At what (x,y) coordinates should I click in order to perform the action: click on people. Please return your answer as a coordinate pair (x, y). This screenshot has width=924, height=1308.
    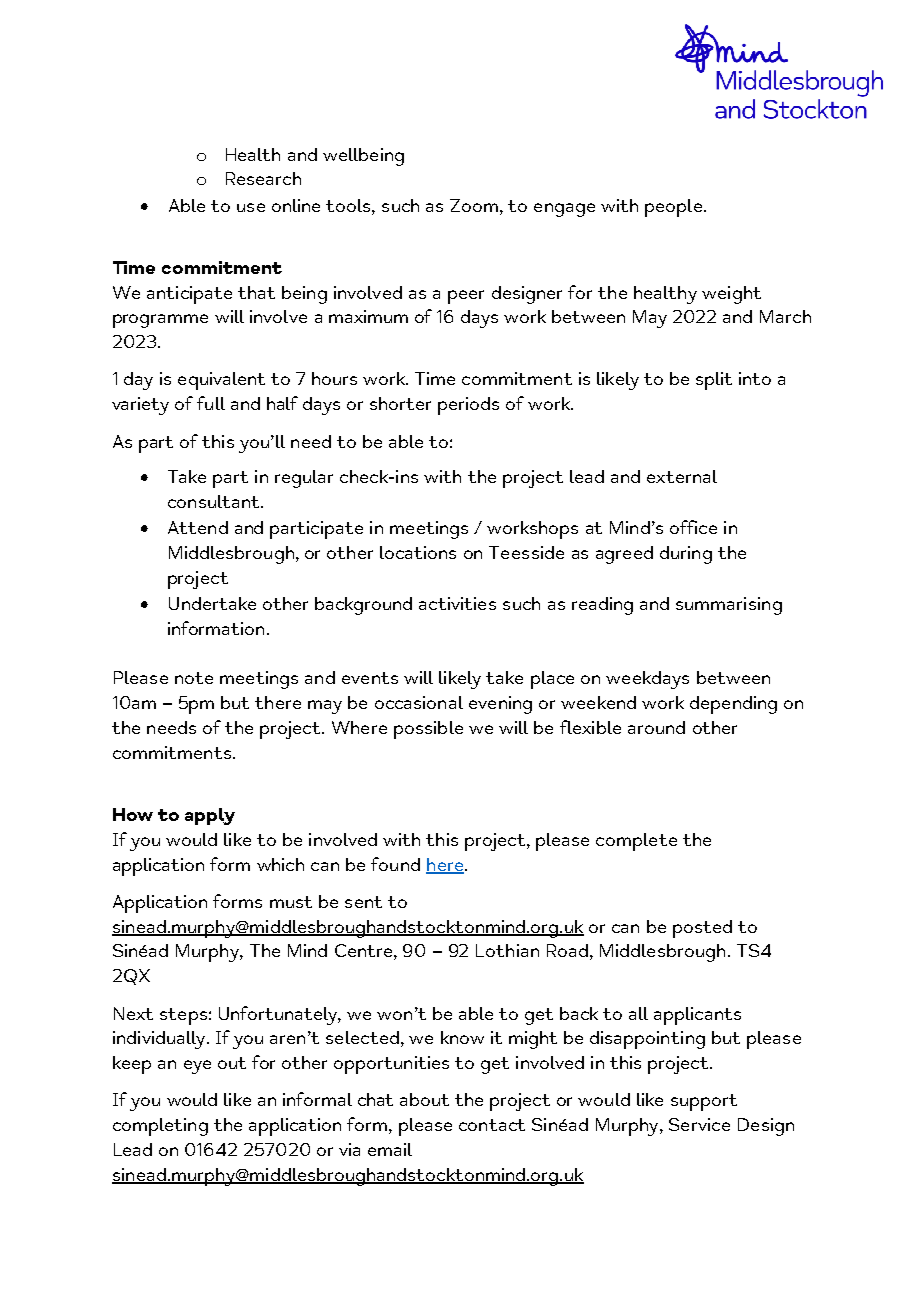
    Looking at the image, I should click on (673, 208).
